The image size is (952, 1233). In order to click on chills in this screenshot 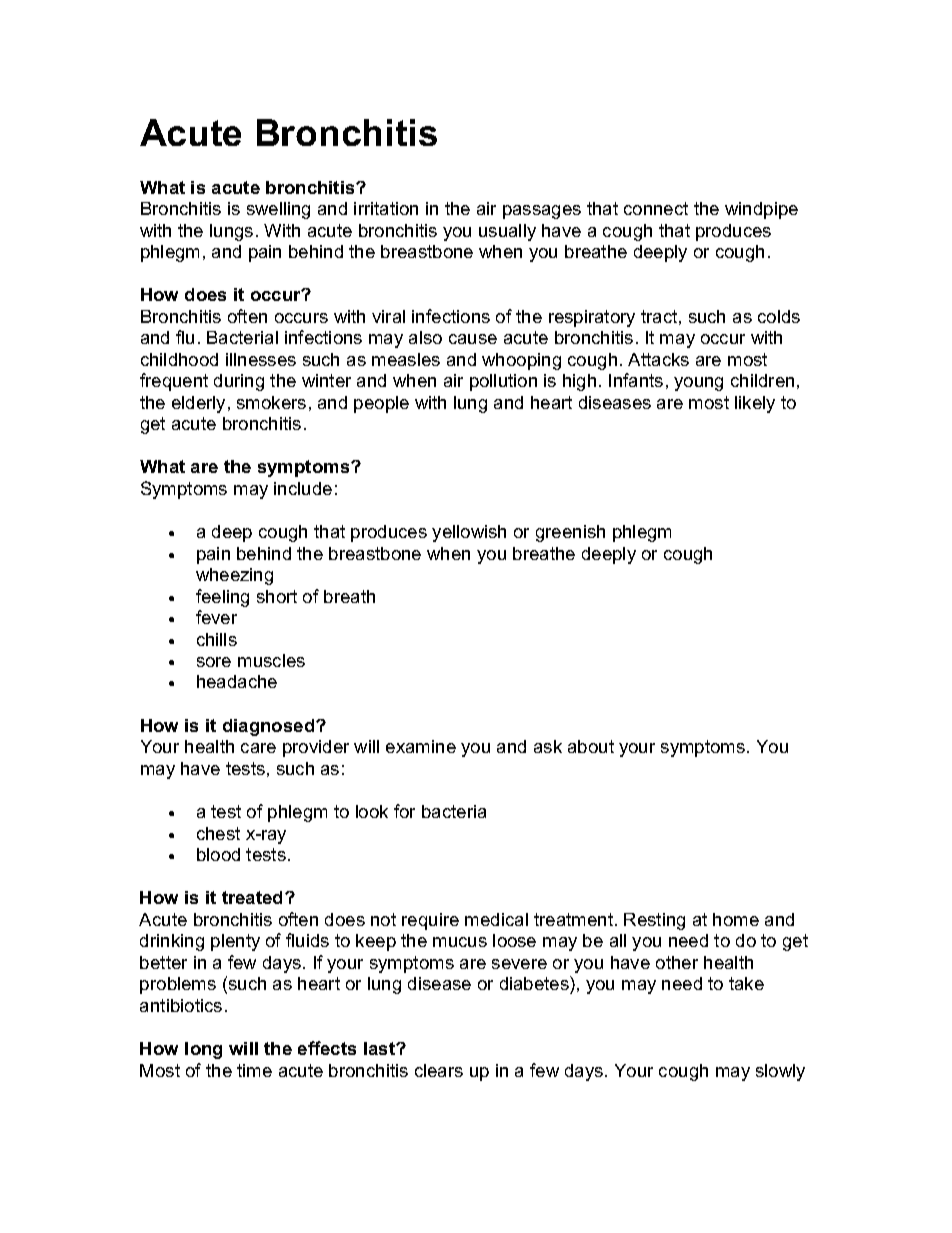, I will do `click(217, 639)`.
